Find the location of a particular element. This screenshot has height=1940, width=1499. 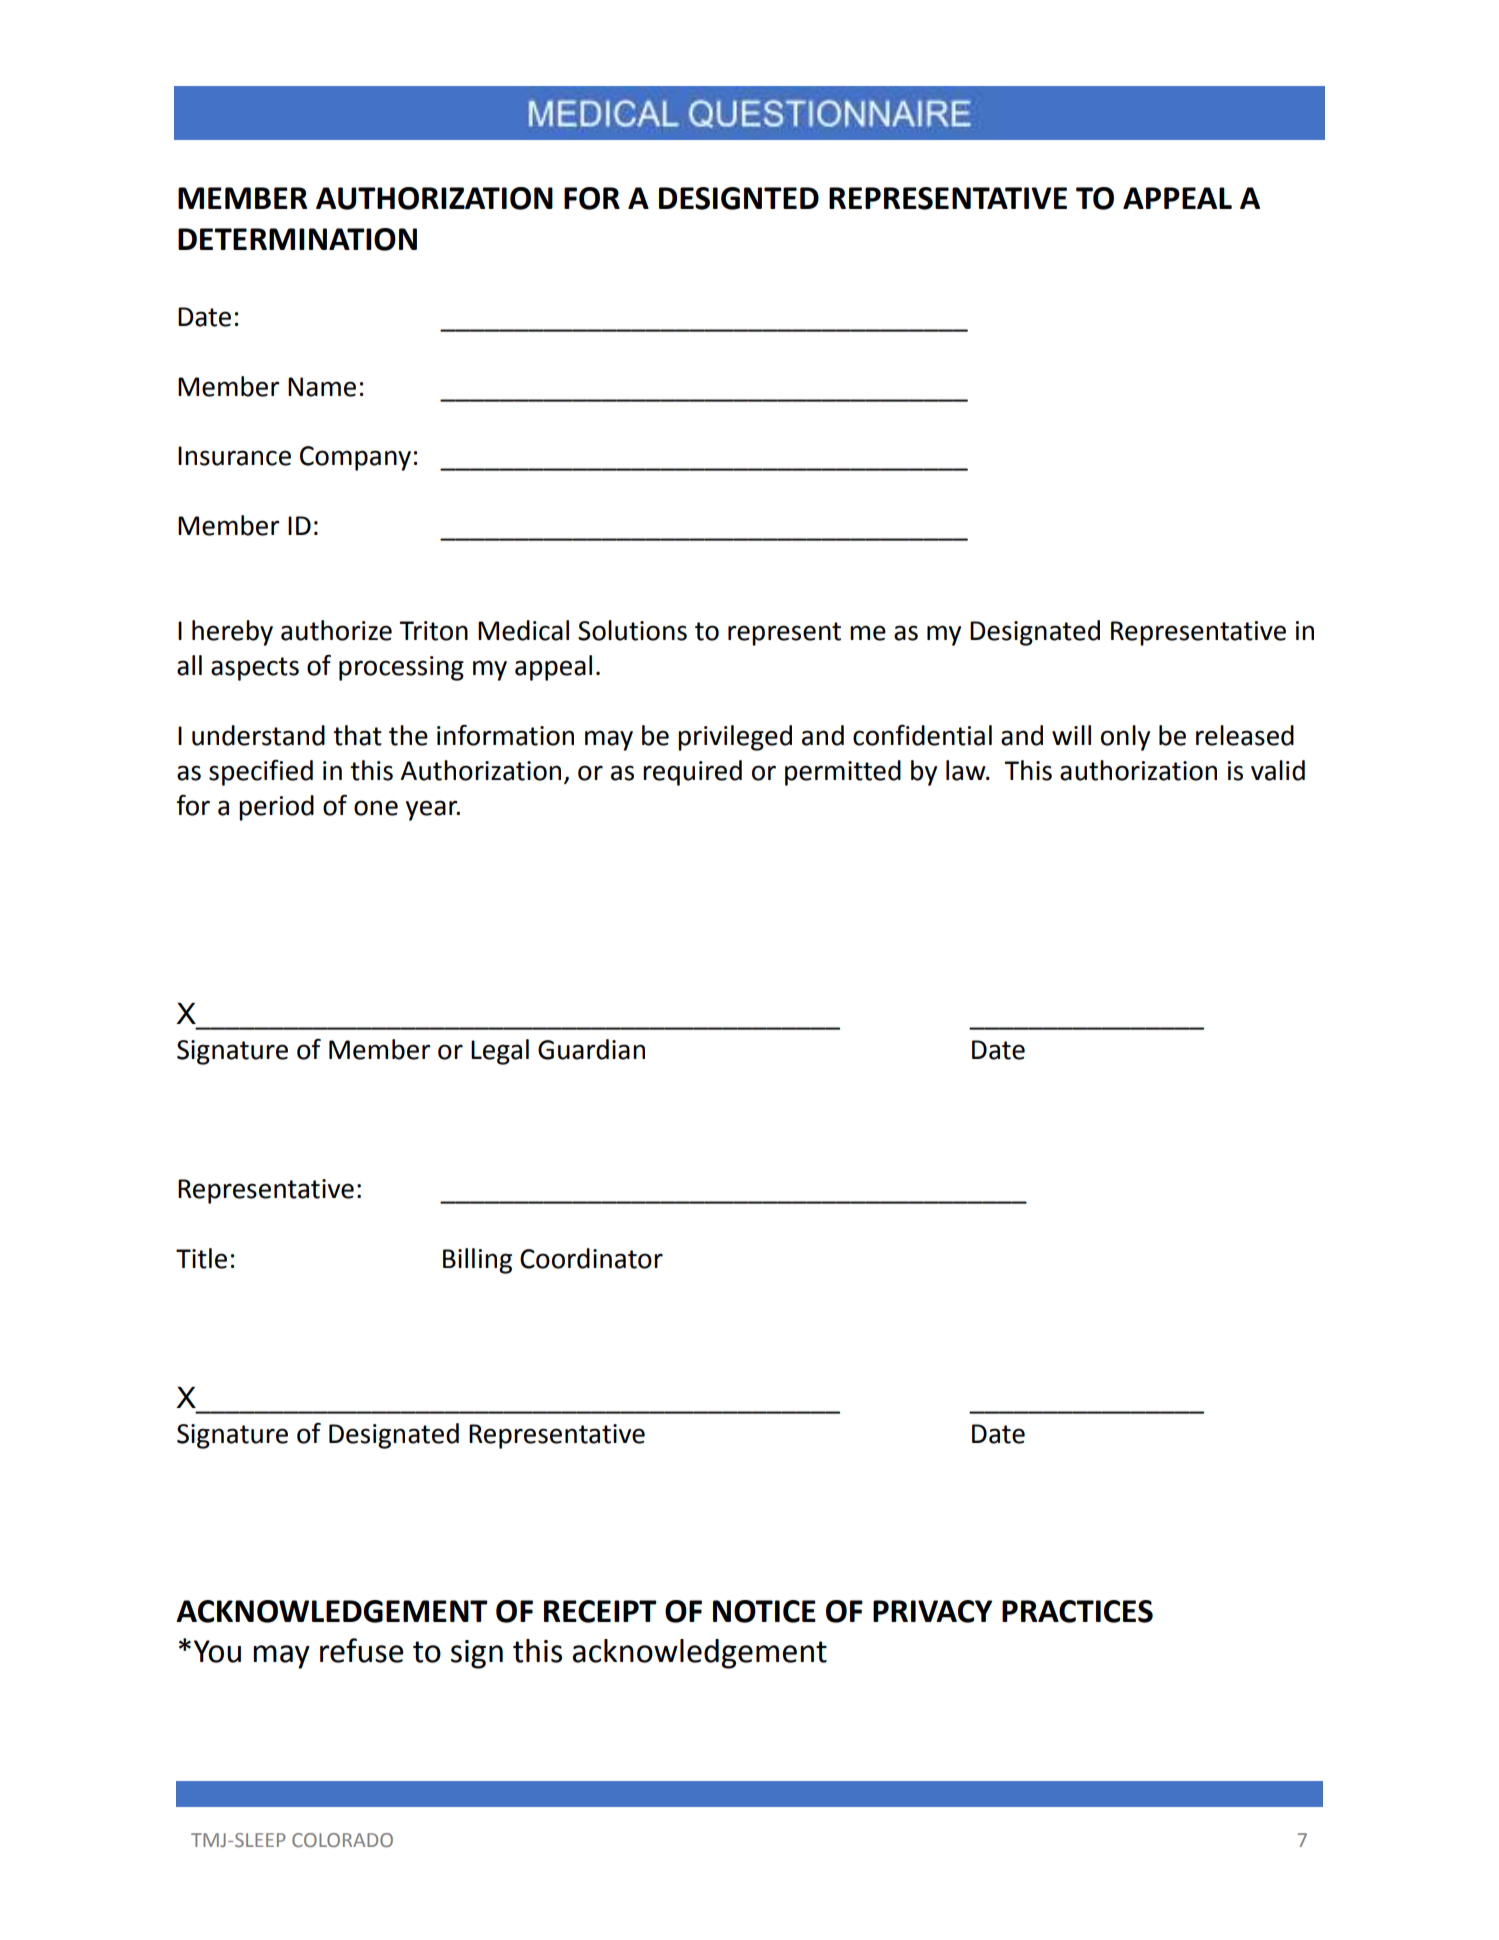

only is located at coordinates (1125, 738).
